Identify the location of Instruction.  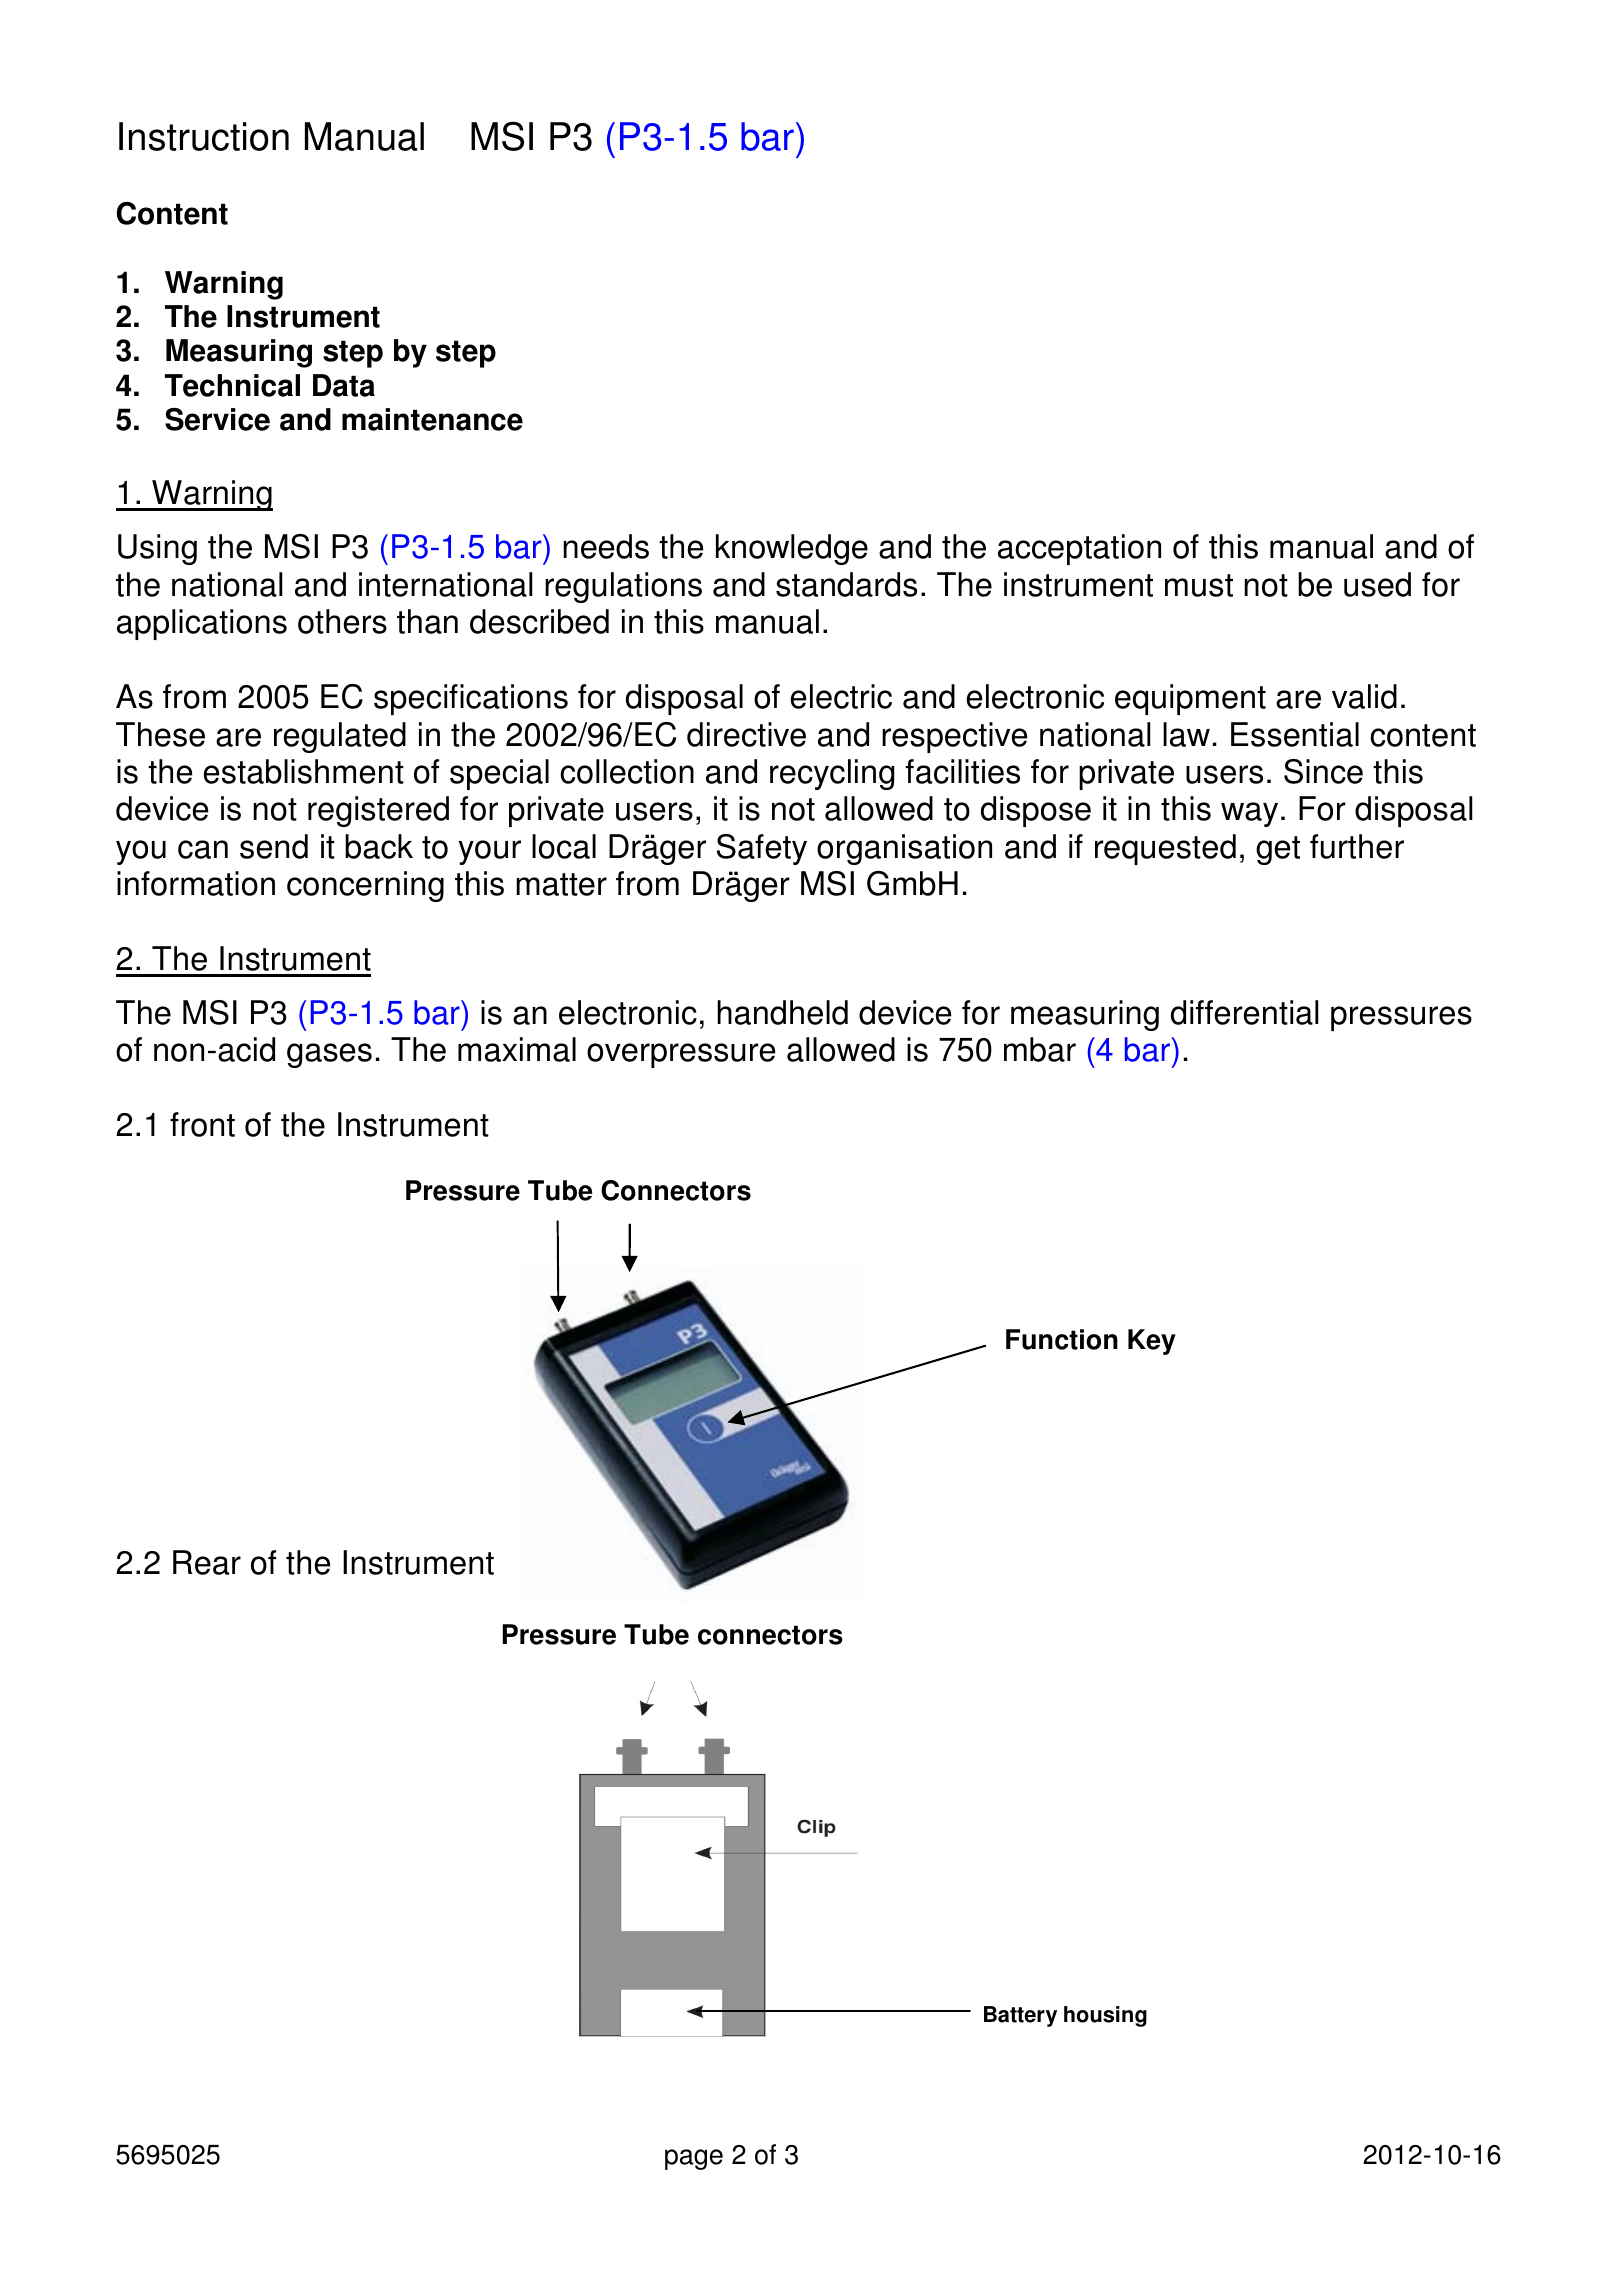
(204, 136).
